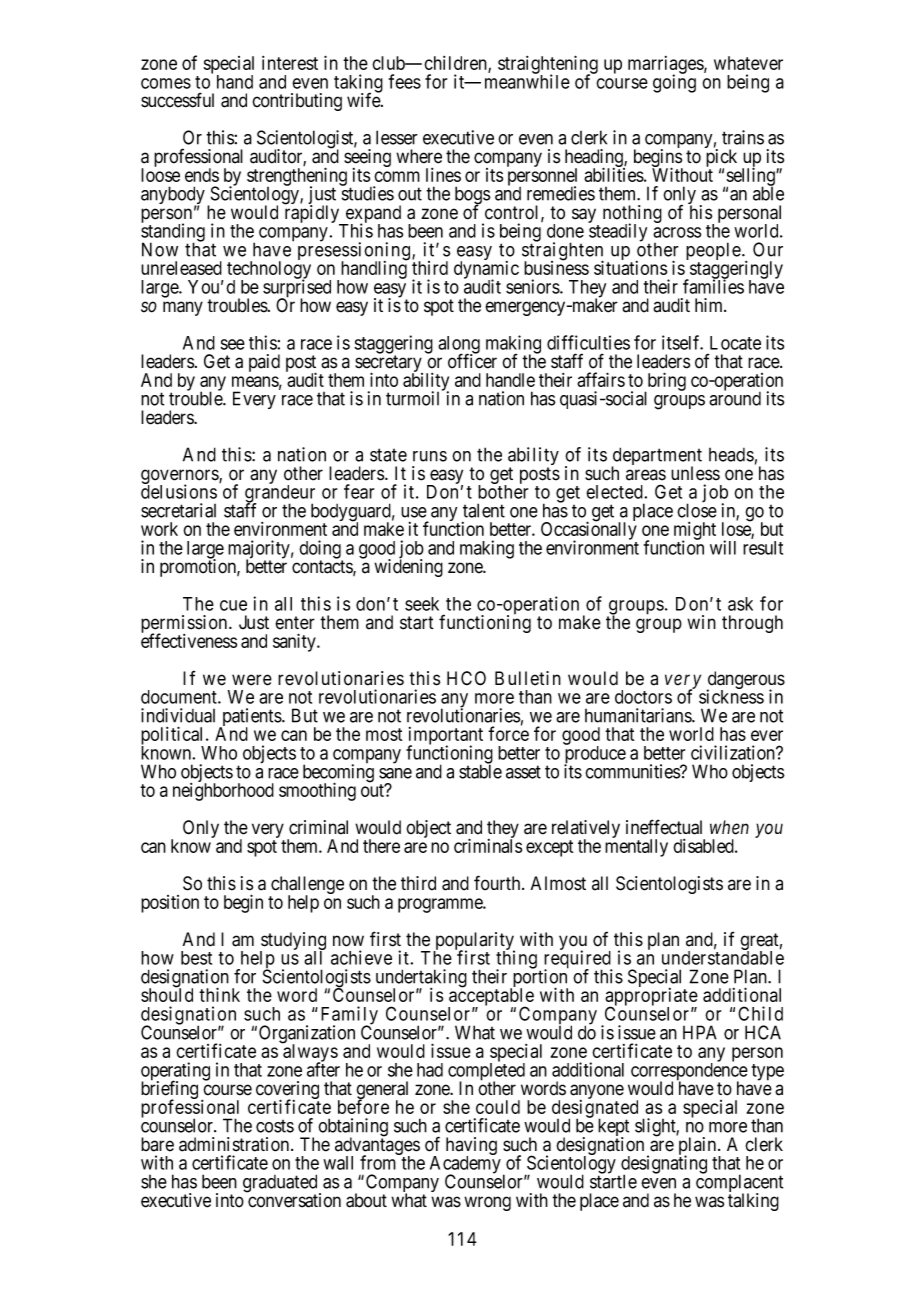 Image resolution: width=924 pixels, height=1308 pixels. I want to click on asset, so click(523, 772).
